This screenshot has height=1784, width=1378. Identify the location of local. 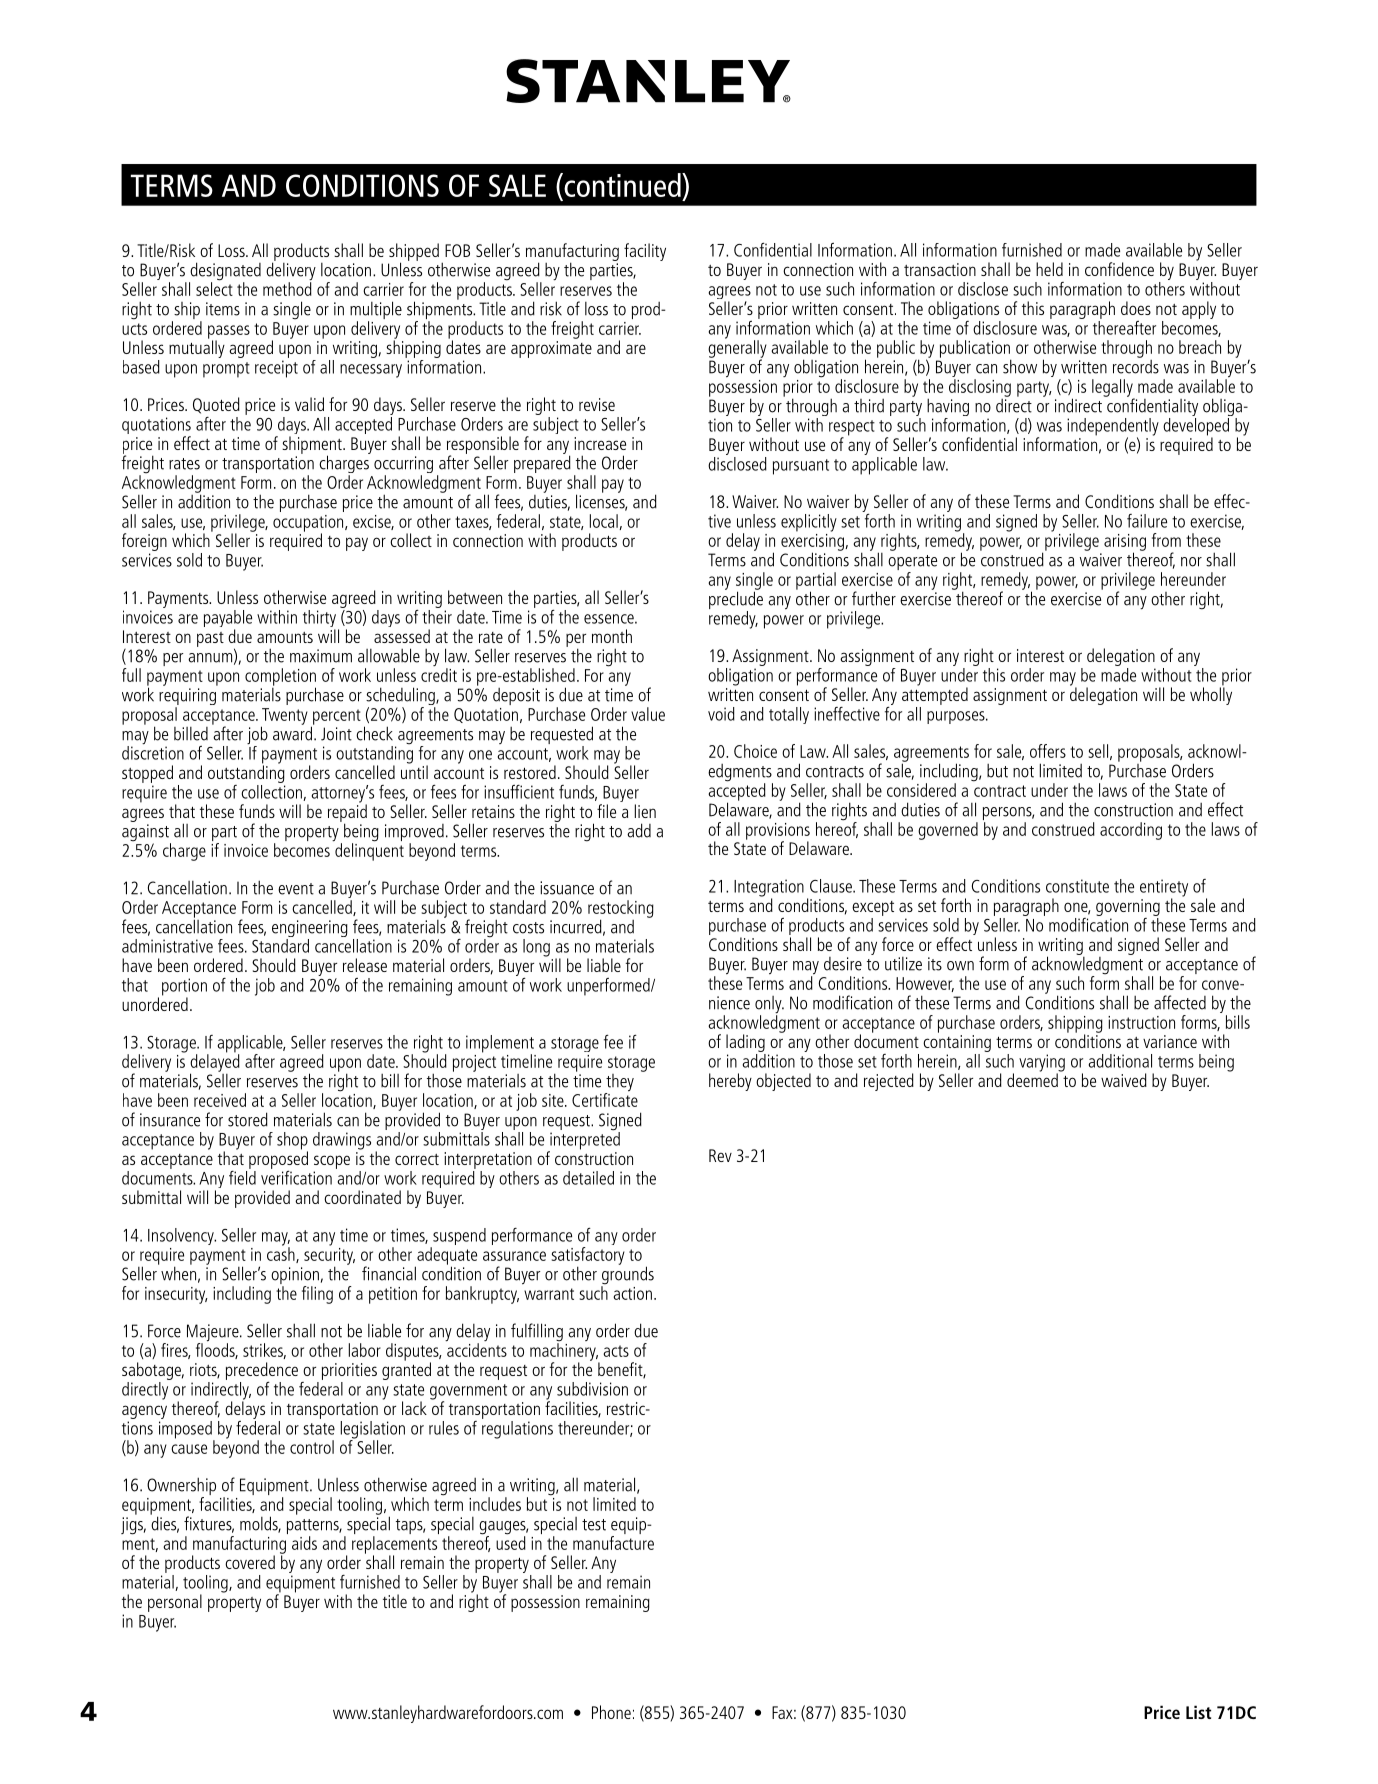
(605, 522).
